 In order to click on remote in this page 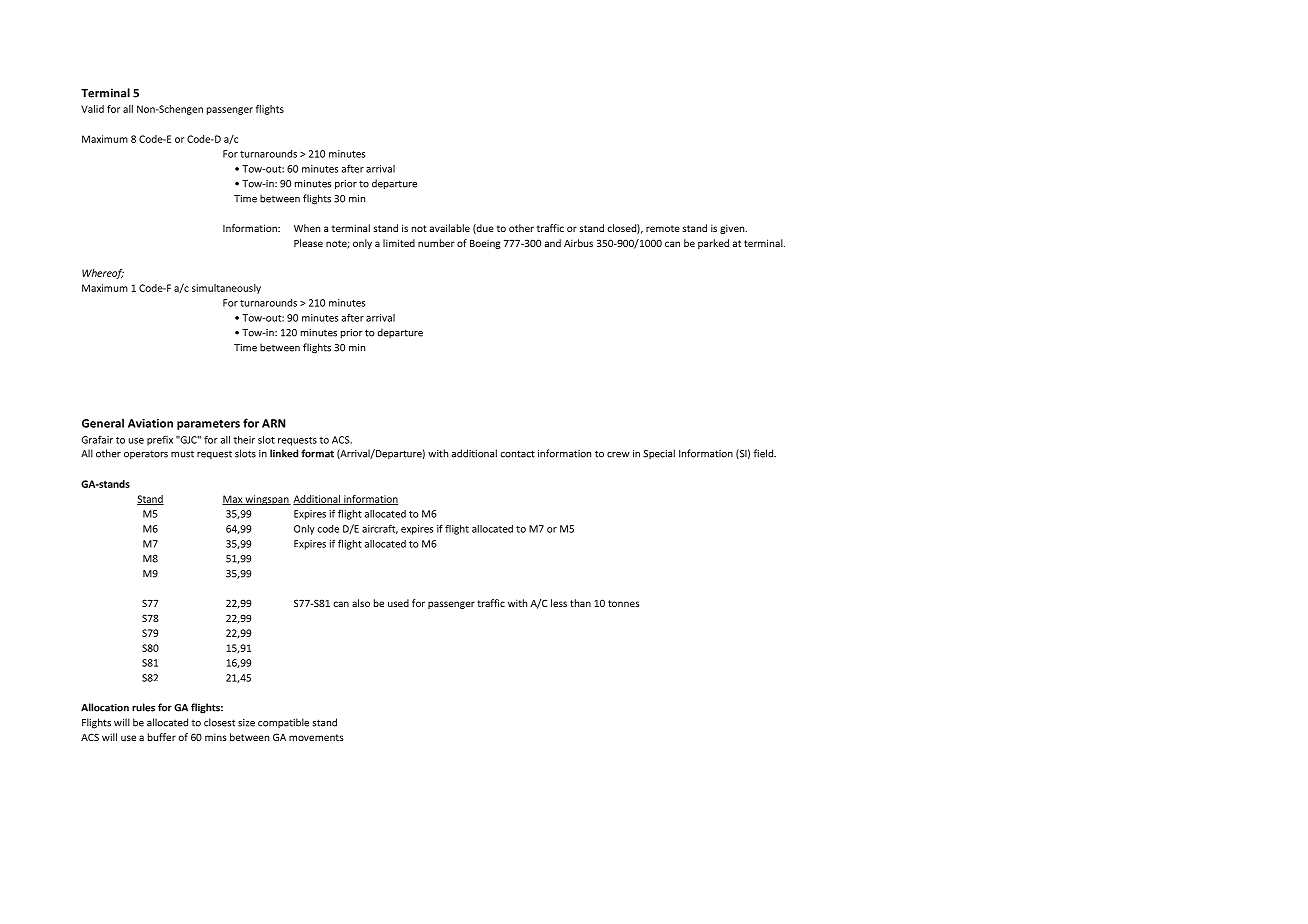, I will do `click(663, 228)`.
